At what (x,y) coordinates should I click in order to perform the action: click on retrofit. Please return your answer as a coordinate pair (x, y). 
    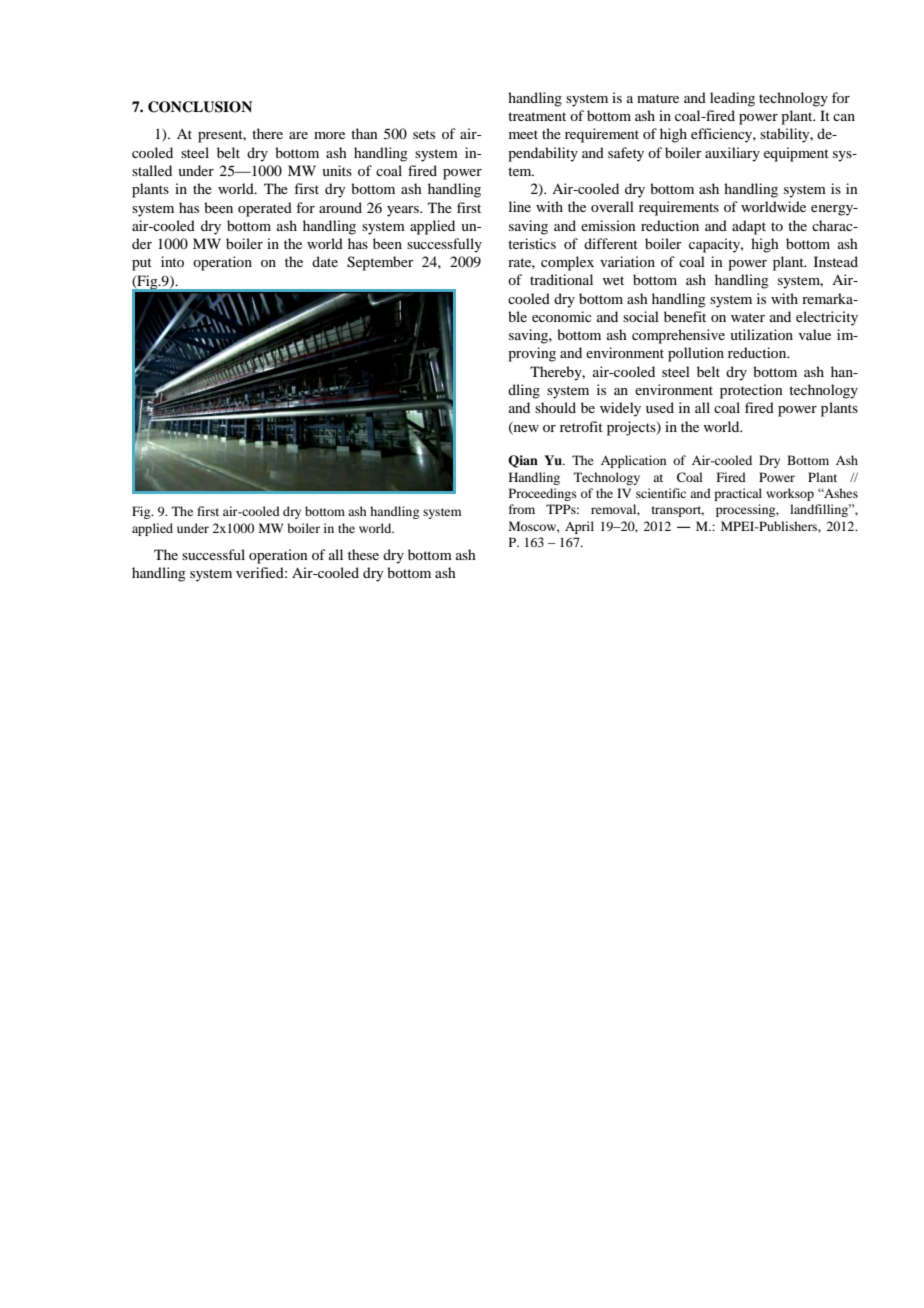
    Looking at the image, I should click on (581, 426).
